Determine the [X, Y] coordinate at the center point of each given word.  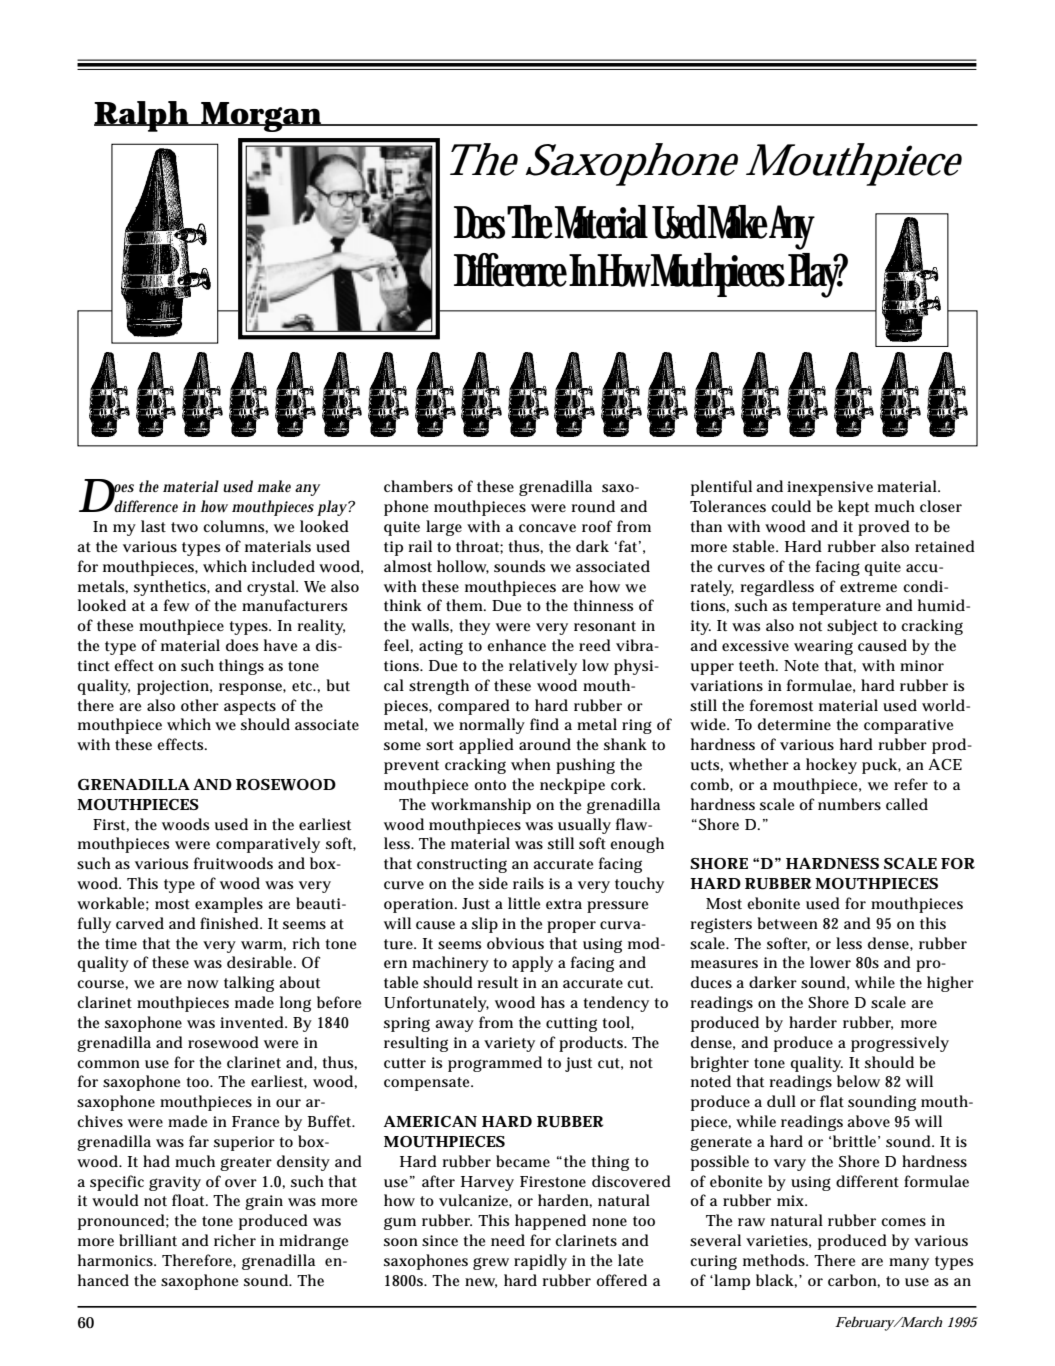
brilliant [148, 1240]
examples [229, 905]
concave [547, 528]
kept [853, 508]
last [153, 526]
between [788, 923]
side [493, 883]
